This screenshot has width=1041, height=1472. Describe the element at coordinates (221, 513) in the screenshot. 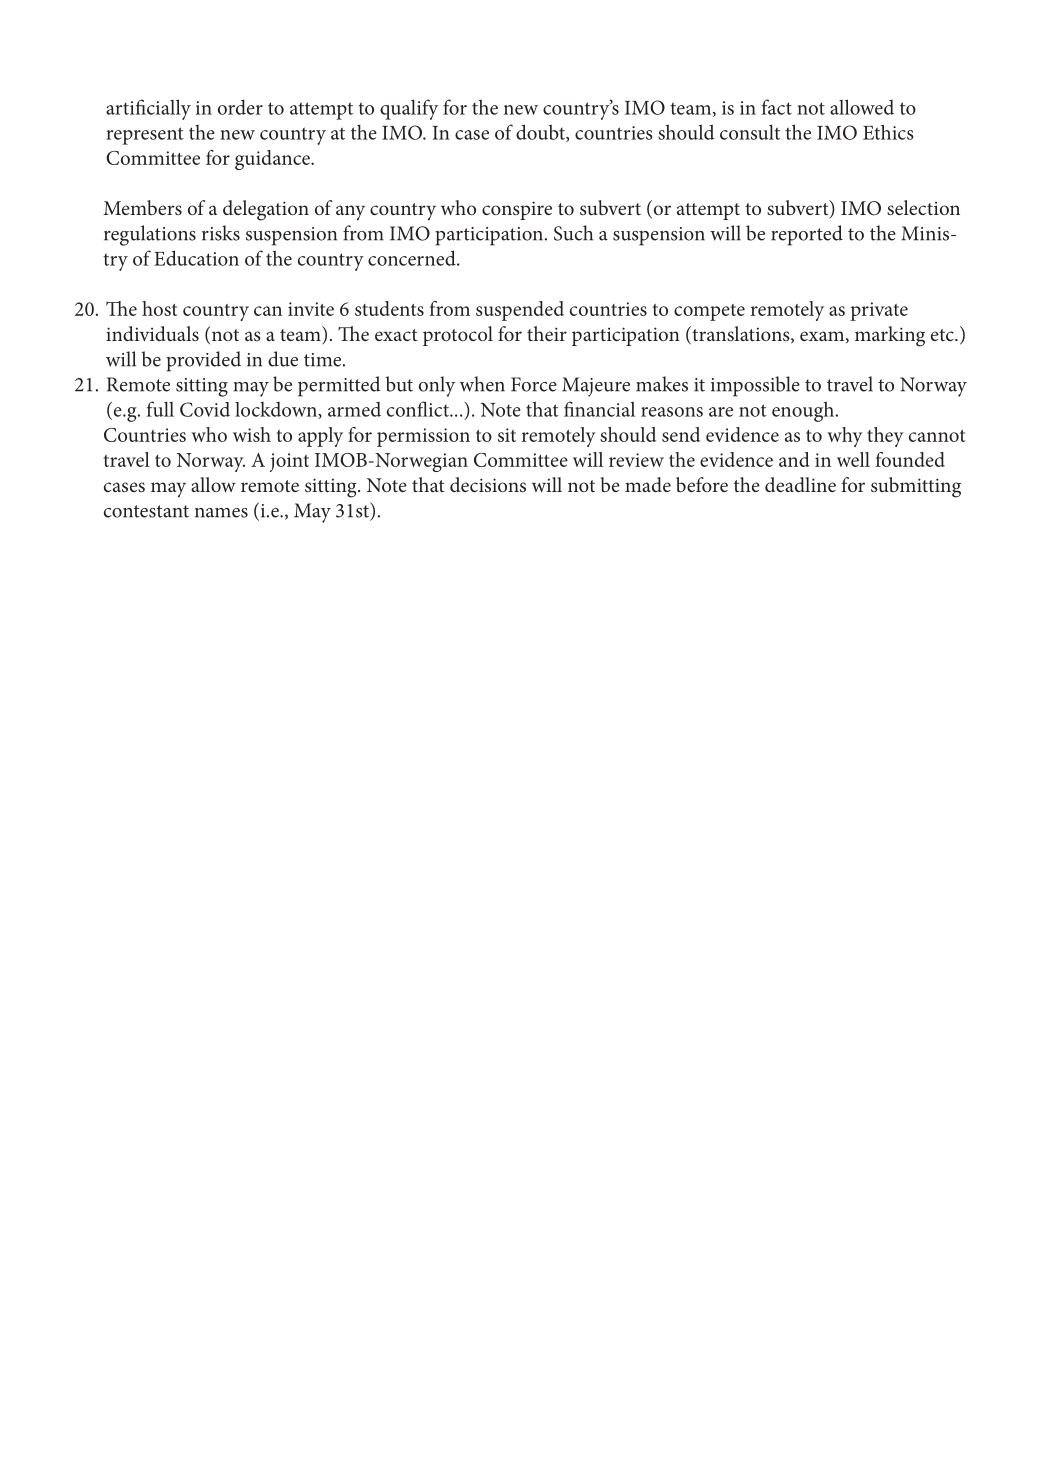

I see `names` at that location.
